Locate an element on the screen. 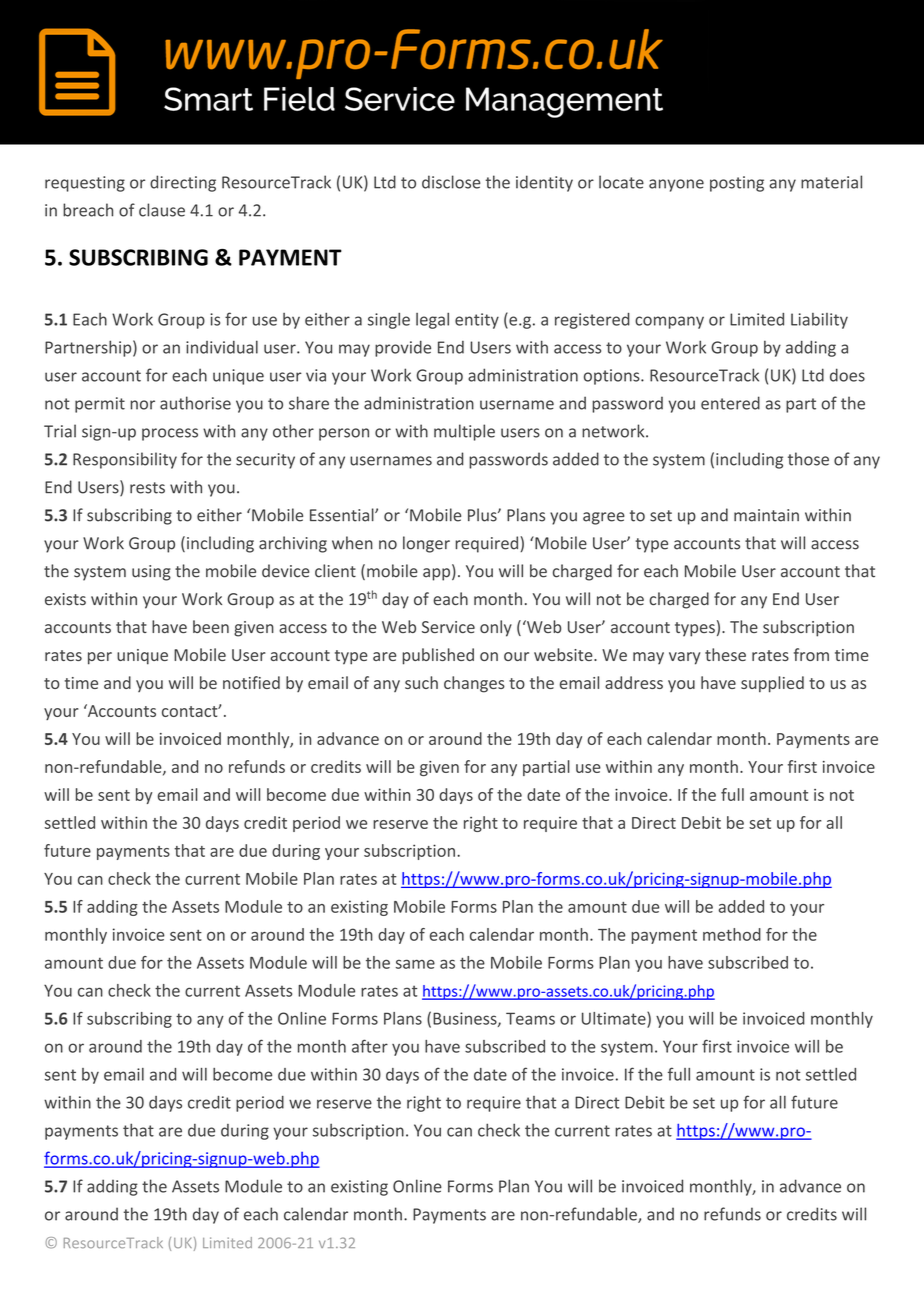 The image size is (924, 1308). clause is located at coordinates (162, 210).
